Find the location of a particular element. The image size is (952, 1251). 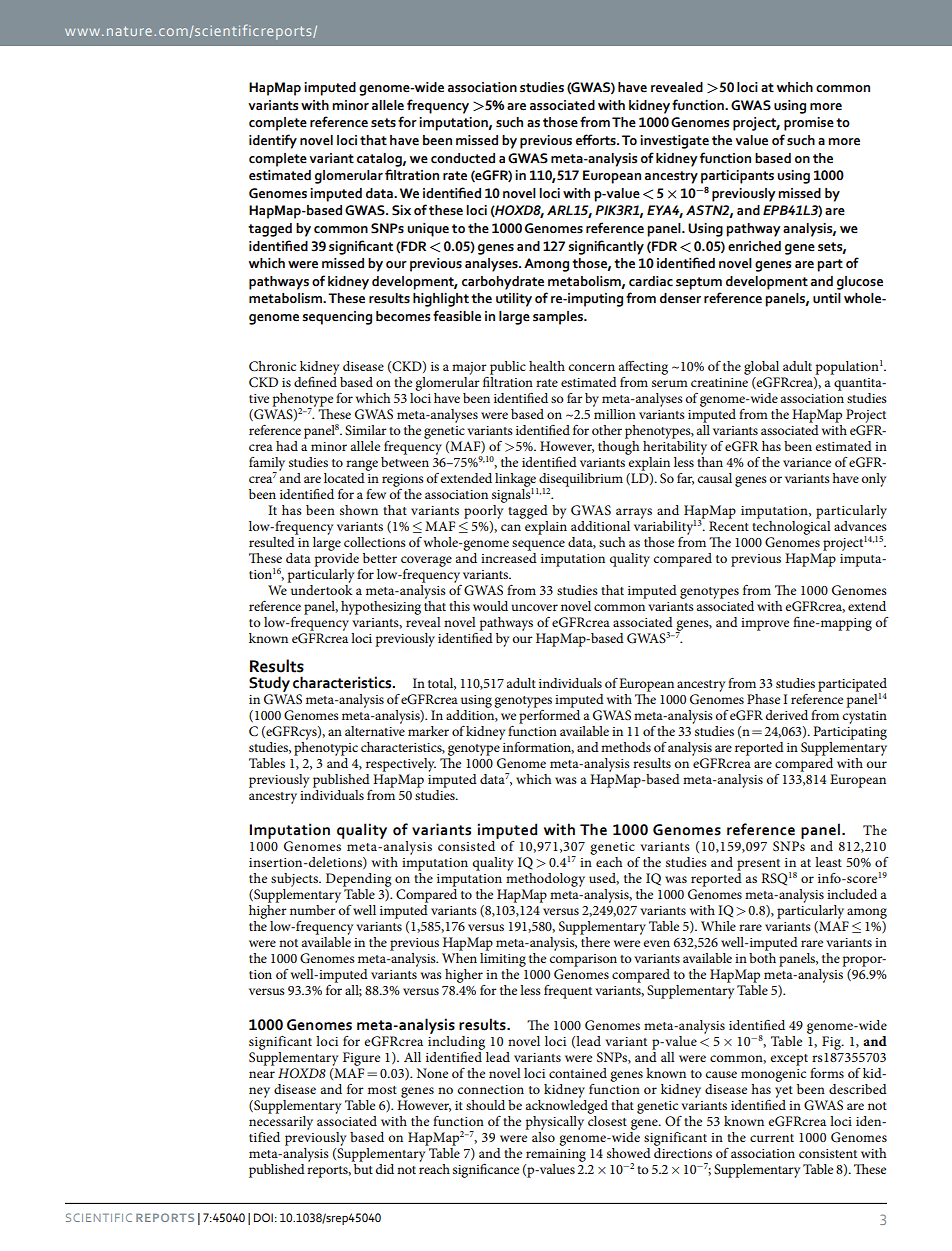

efforts is located at coordinates (597, 140).
